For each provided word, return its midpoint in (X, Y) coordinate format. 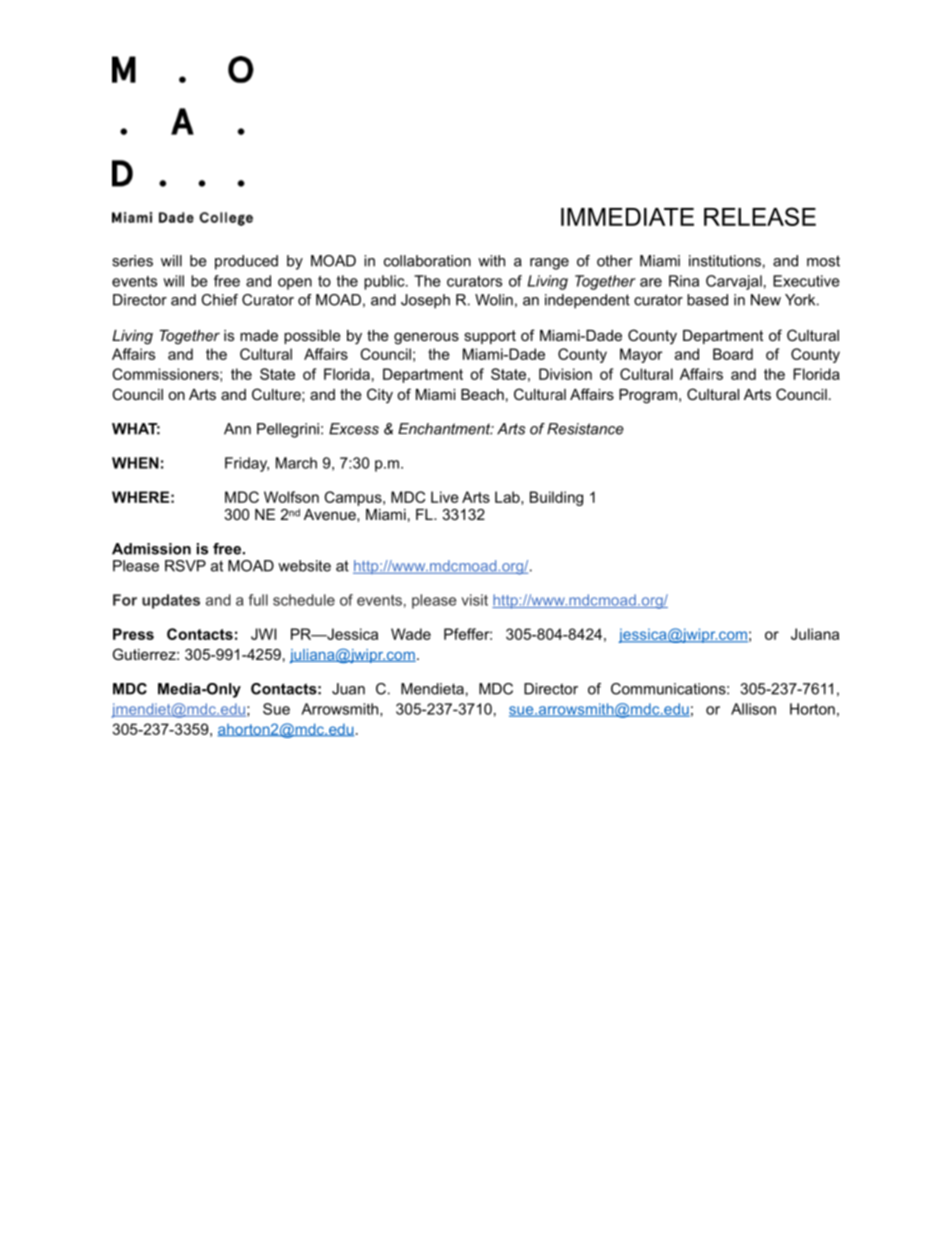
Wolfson (291, 497)
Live (445, 497)
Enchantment (445, 429)
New (766, 300)
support (490, 337)
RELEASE (760, 216)
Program (649, 396)
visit (474, 600)
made (259, 335)
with (491, 261)
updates (171, 601)
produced (246, 262)
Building (556, 498)
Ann (237, 429)
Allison (753, 709)
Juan (348, 689)
